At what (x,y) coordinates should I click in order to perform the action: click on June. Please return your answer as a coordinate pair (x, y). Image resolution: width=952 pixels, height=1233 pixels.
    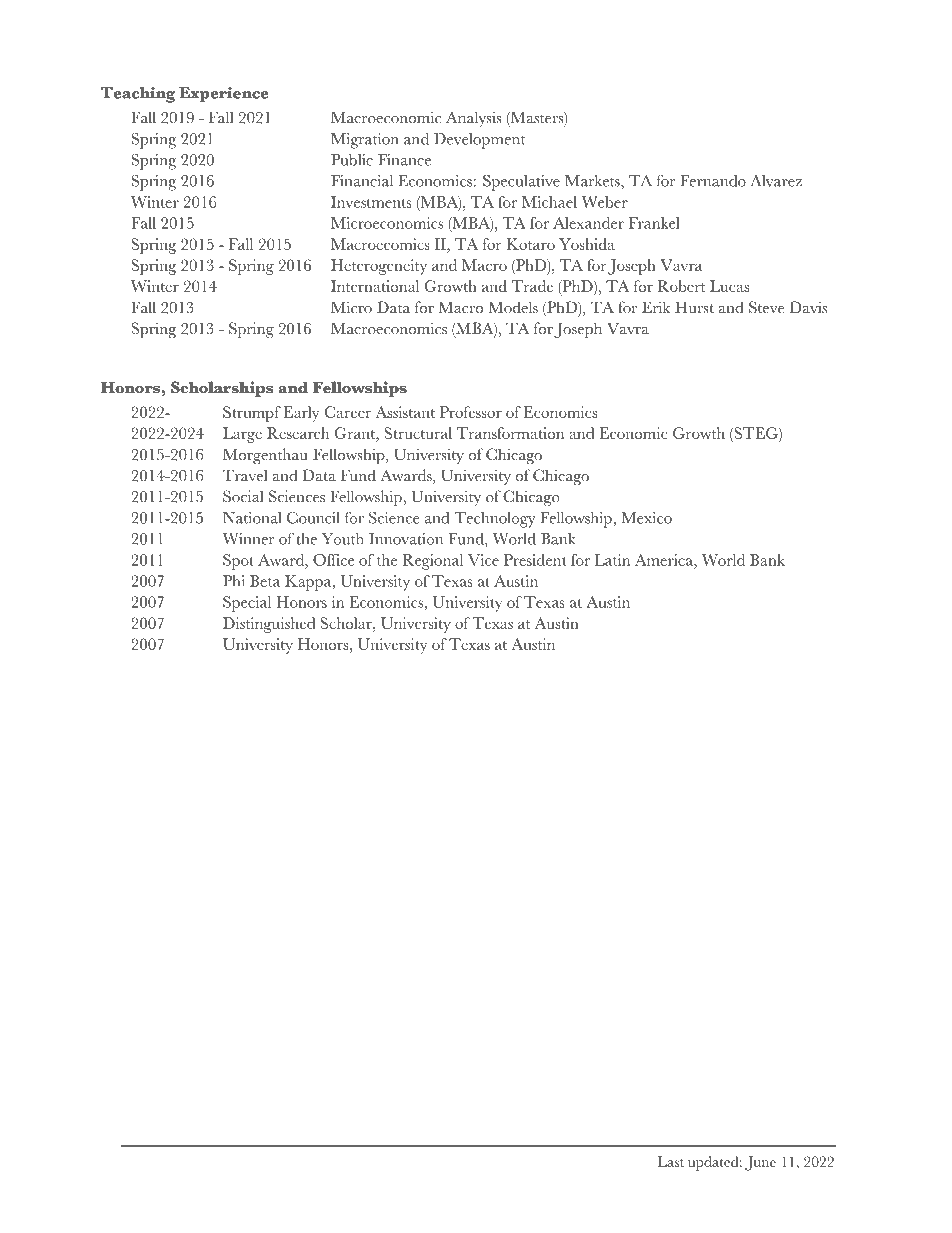
    Looking at the image, I should click on (760, 1163).
